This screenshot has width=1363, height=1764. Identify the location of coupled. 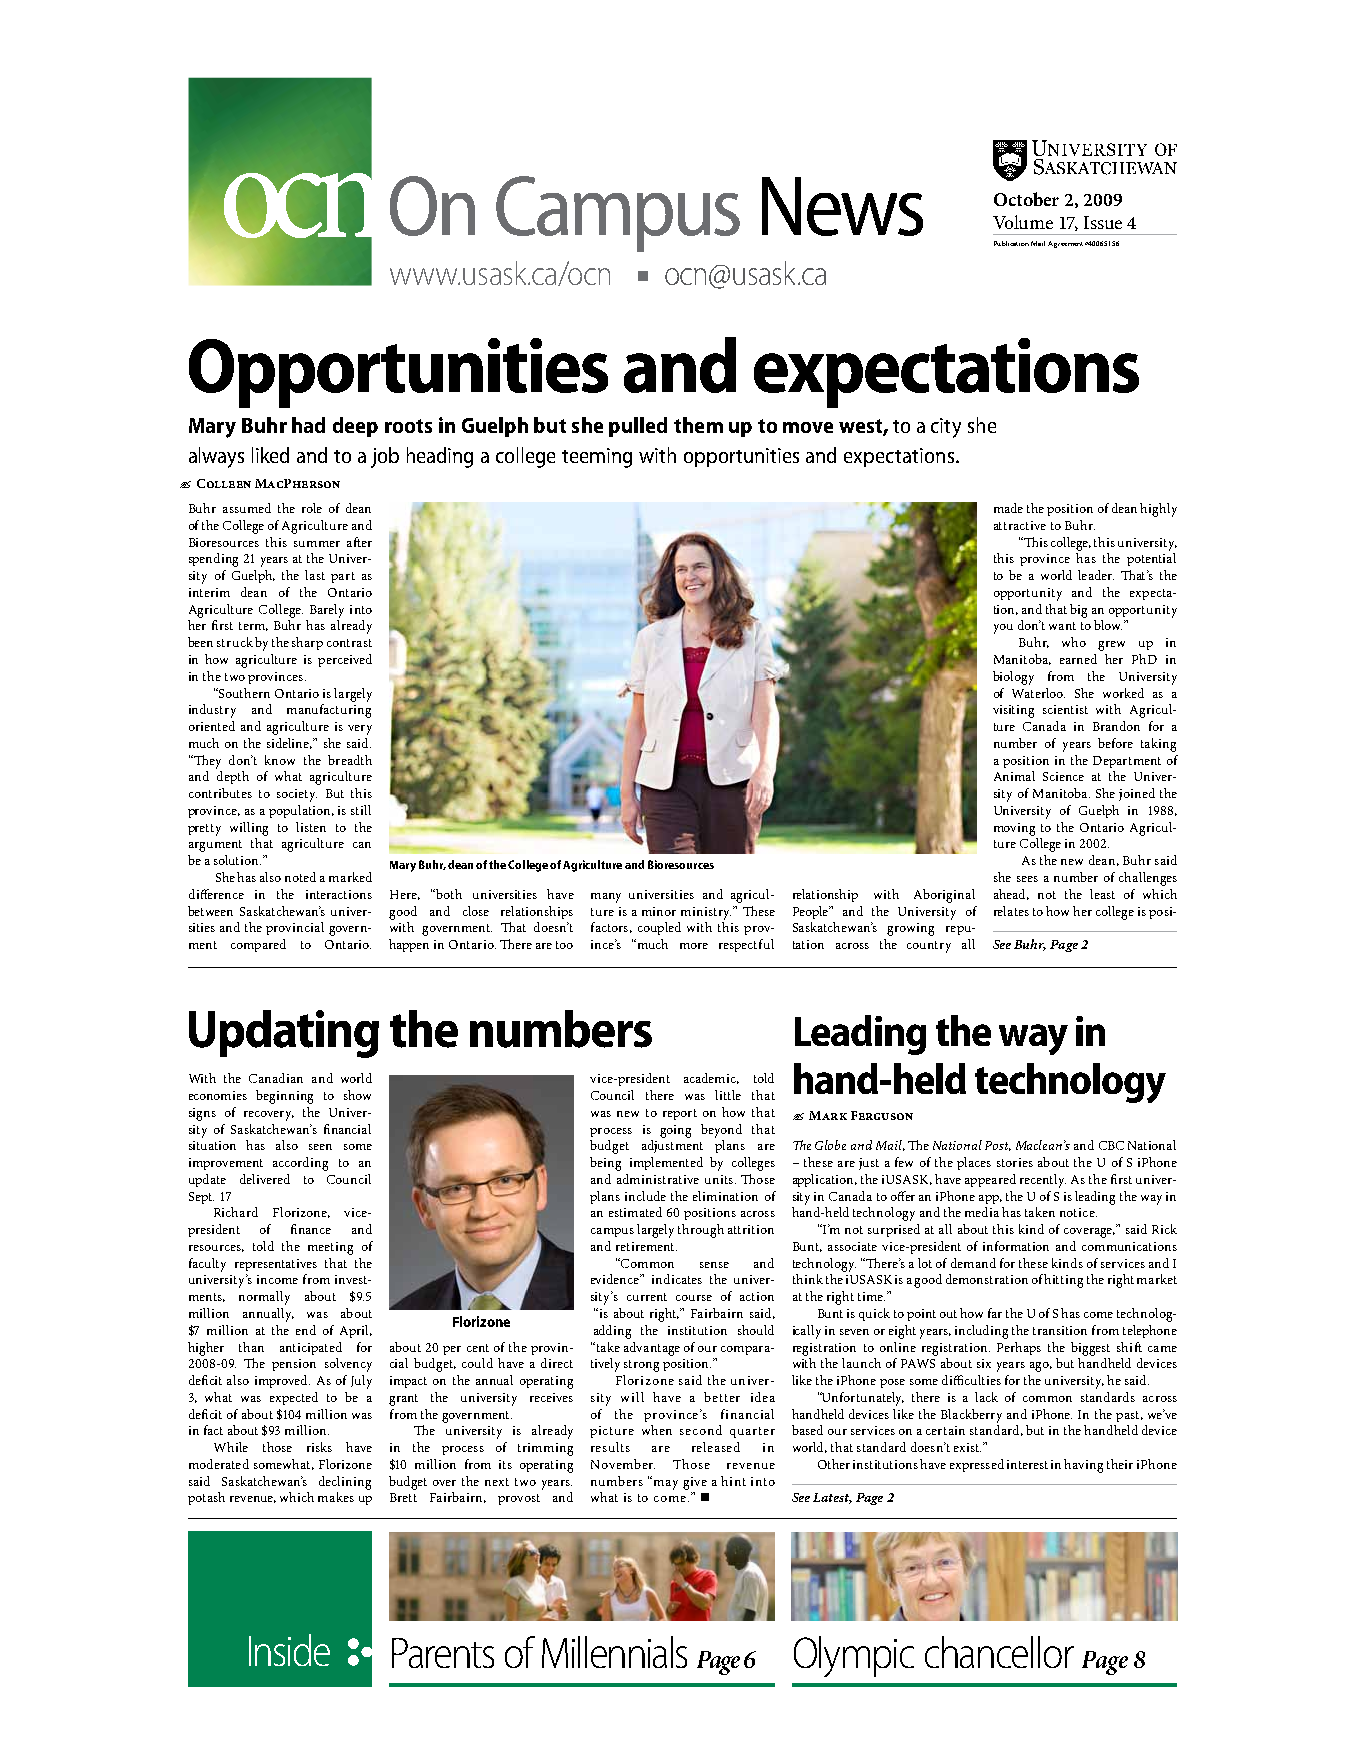
(659, 928).
